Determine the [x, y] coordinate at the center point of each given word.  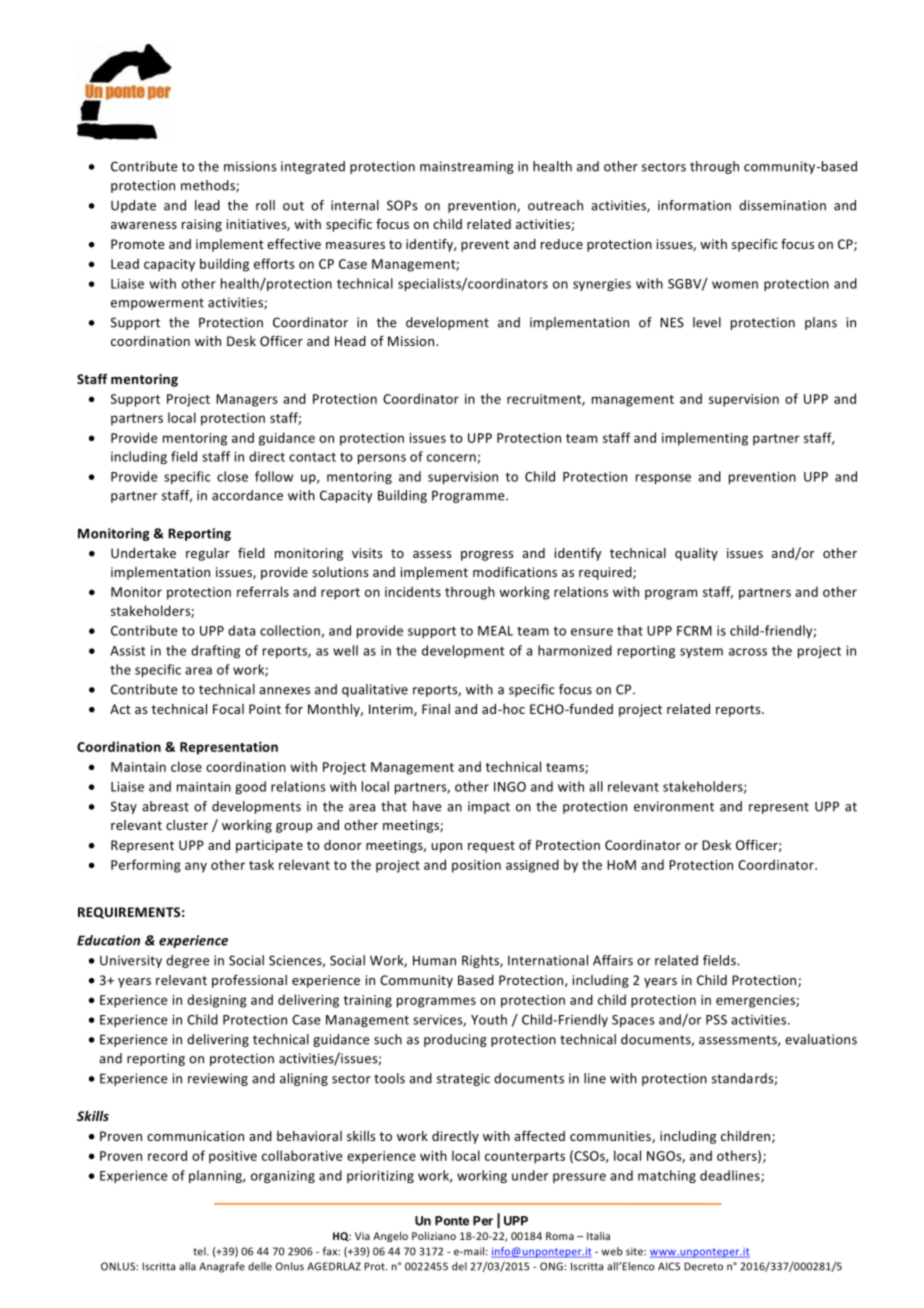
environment [674, 806]
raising [202, 225]
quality [696, 554]
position [476, 866]
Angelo [390, 1237]
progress [487, 556]
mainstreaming [467, 167]
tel [200, 1251]
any [196, 867]
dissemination [782, 205]
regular [208, 554]
